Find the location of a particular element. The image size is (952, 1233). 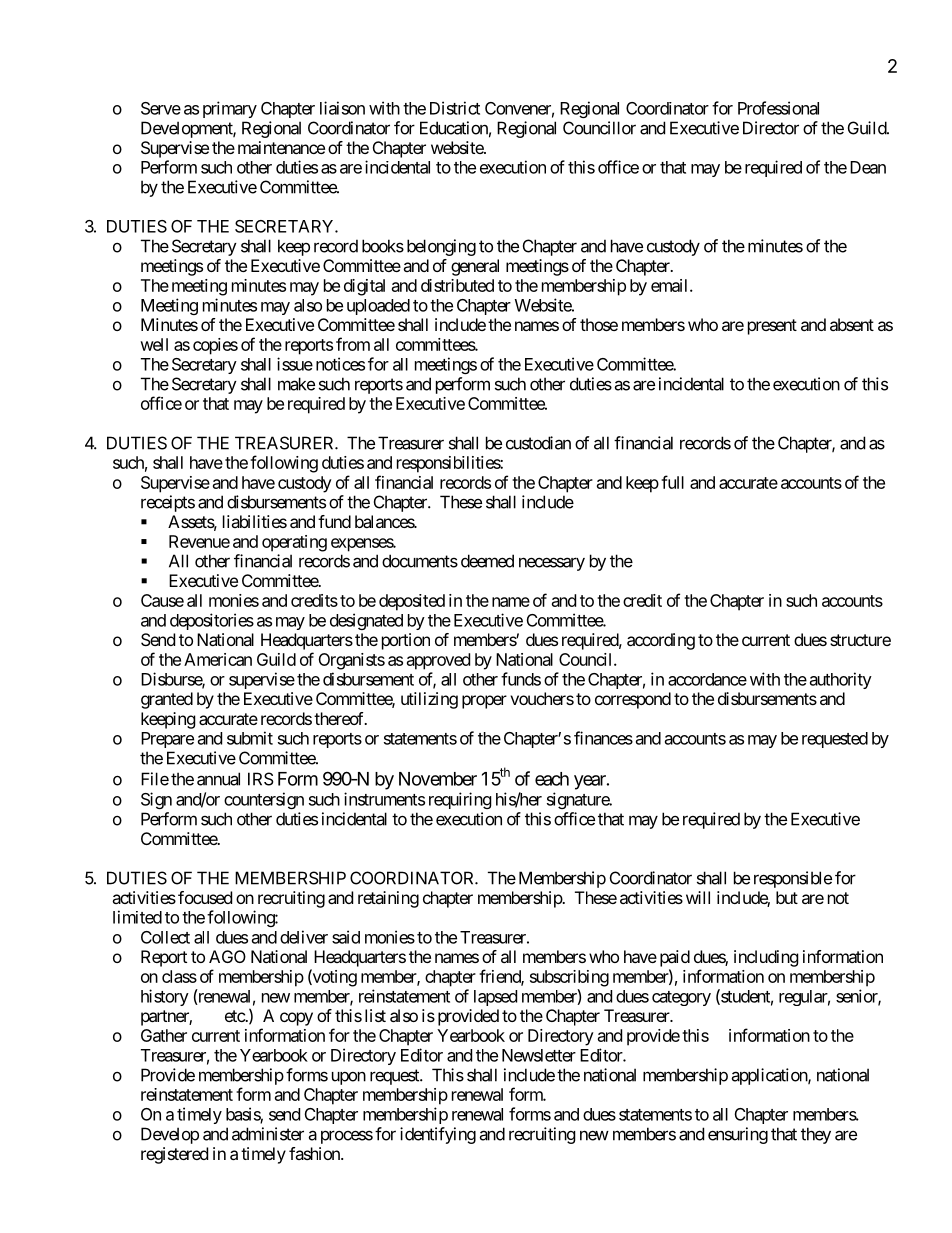

they is located at coordinates (816, 1135).
